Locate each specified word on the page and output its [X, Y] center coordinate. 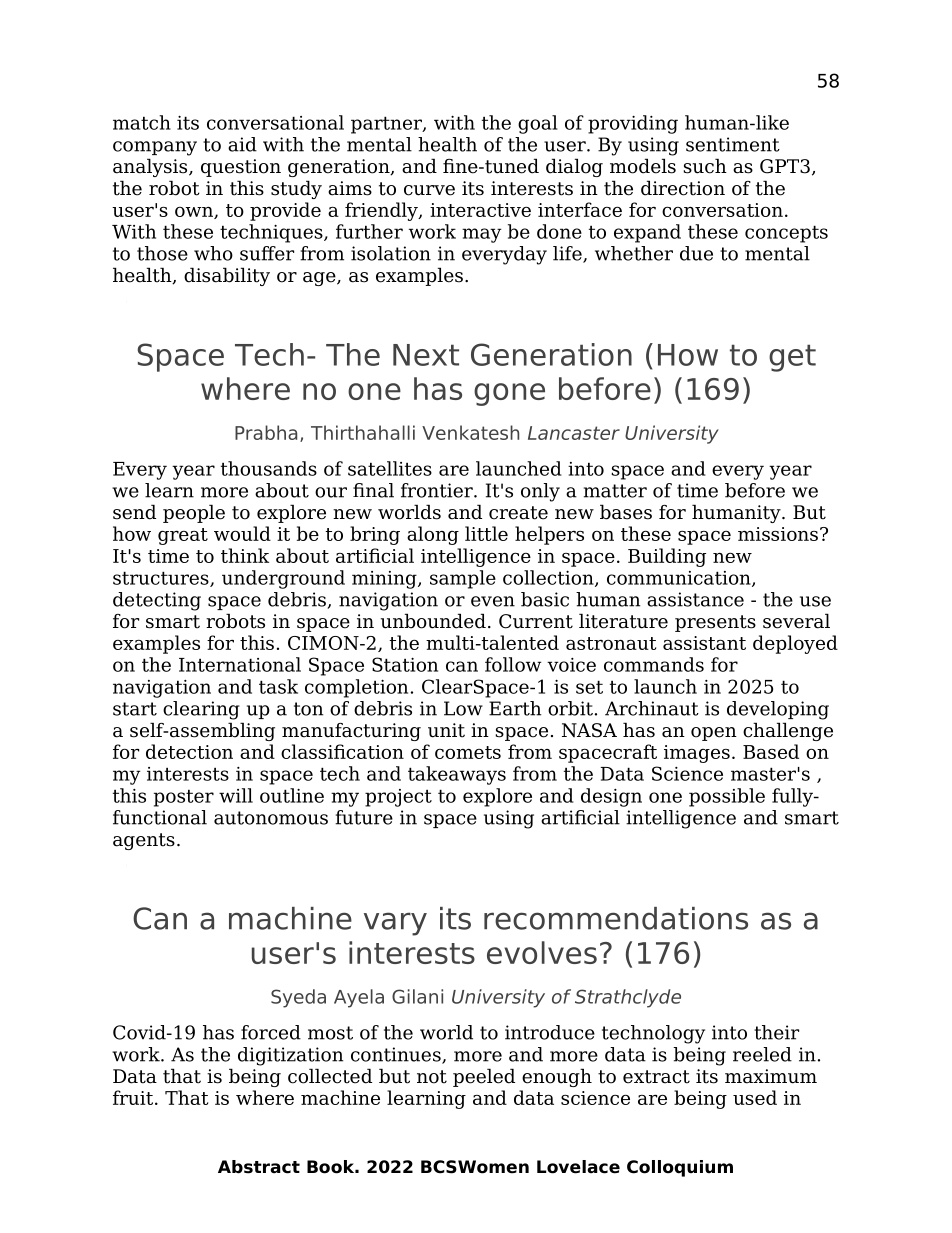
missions [778, 534]
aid [242, 144]
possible [727, 797]
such [705, 166]
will [236, 795]
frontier [438, 490]
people [194, 513]
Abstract [259, 1167]
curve [429, 190]
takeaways [457, 775]
